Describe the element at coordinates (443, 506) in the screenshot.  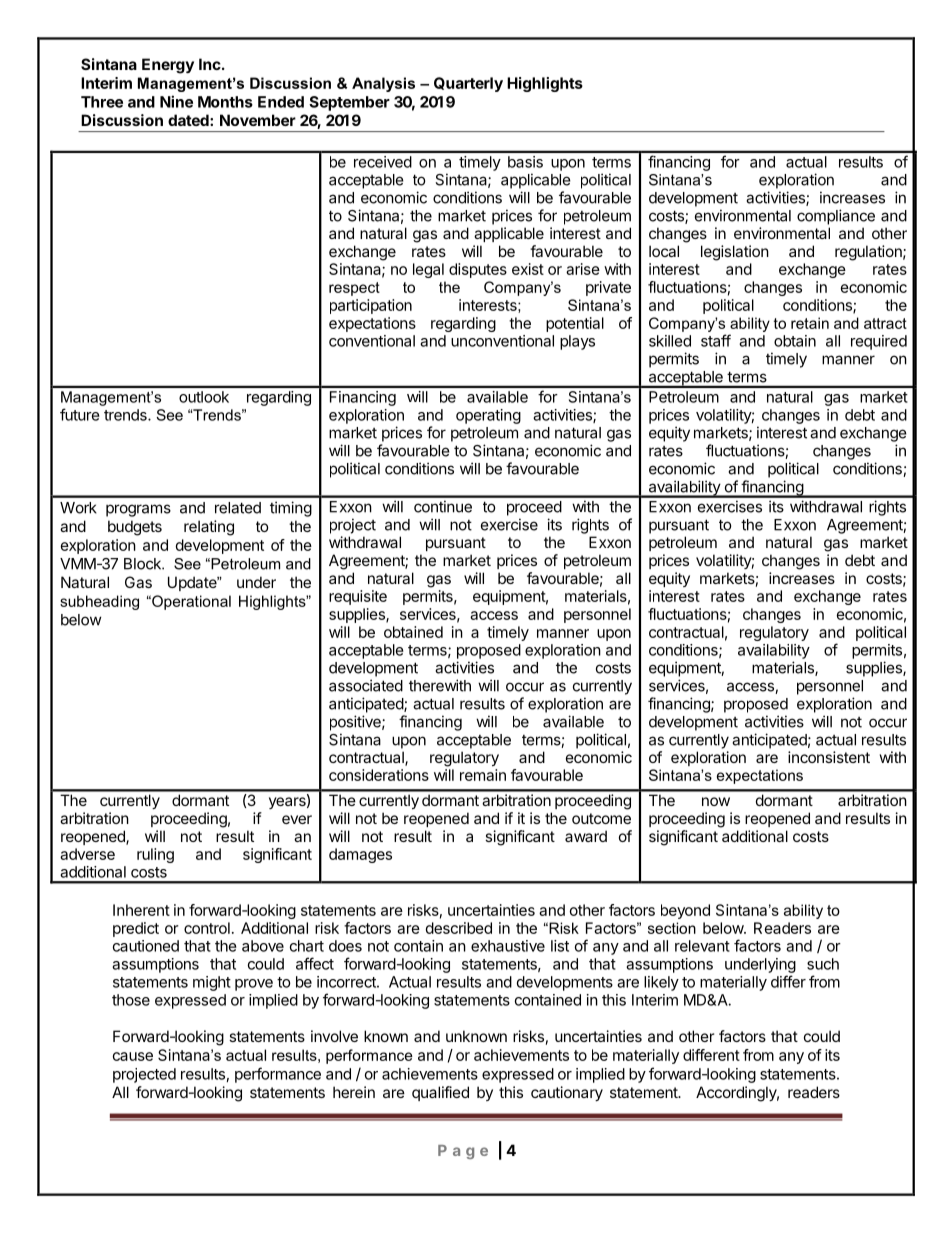
I see `continue` at that location.
